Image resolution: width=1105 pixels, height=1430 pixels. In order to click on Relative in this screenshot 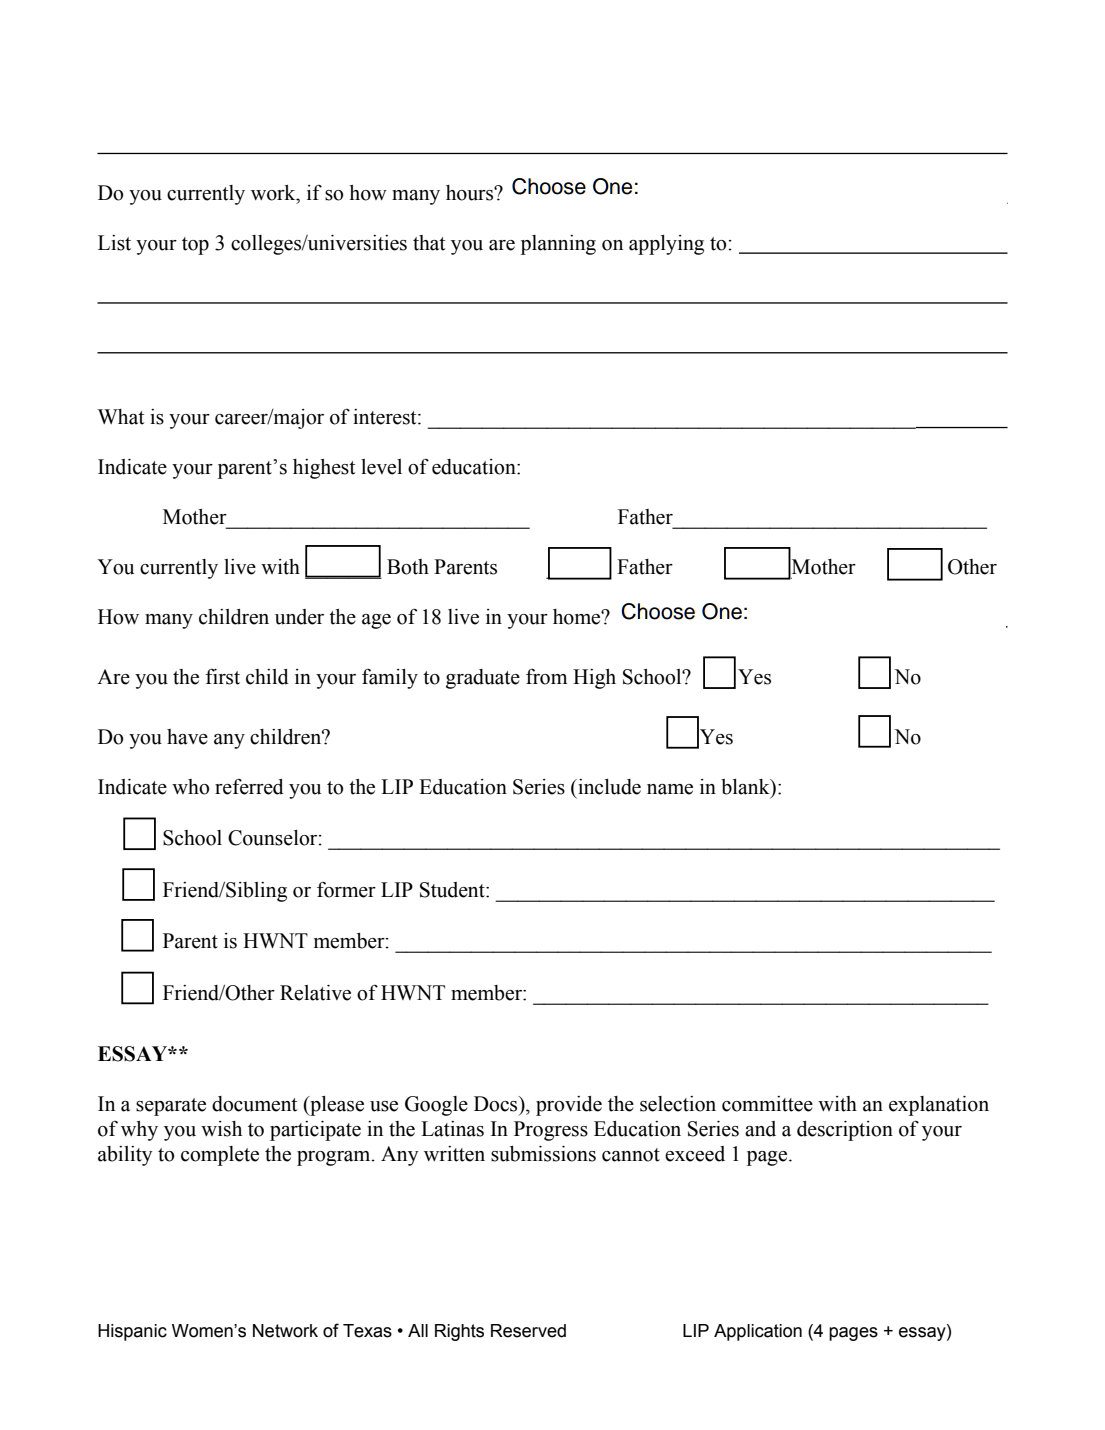, I will do `click(315, 993)`.
